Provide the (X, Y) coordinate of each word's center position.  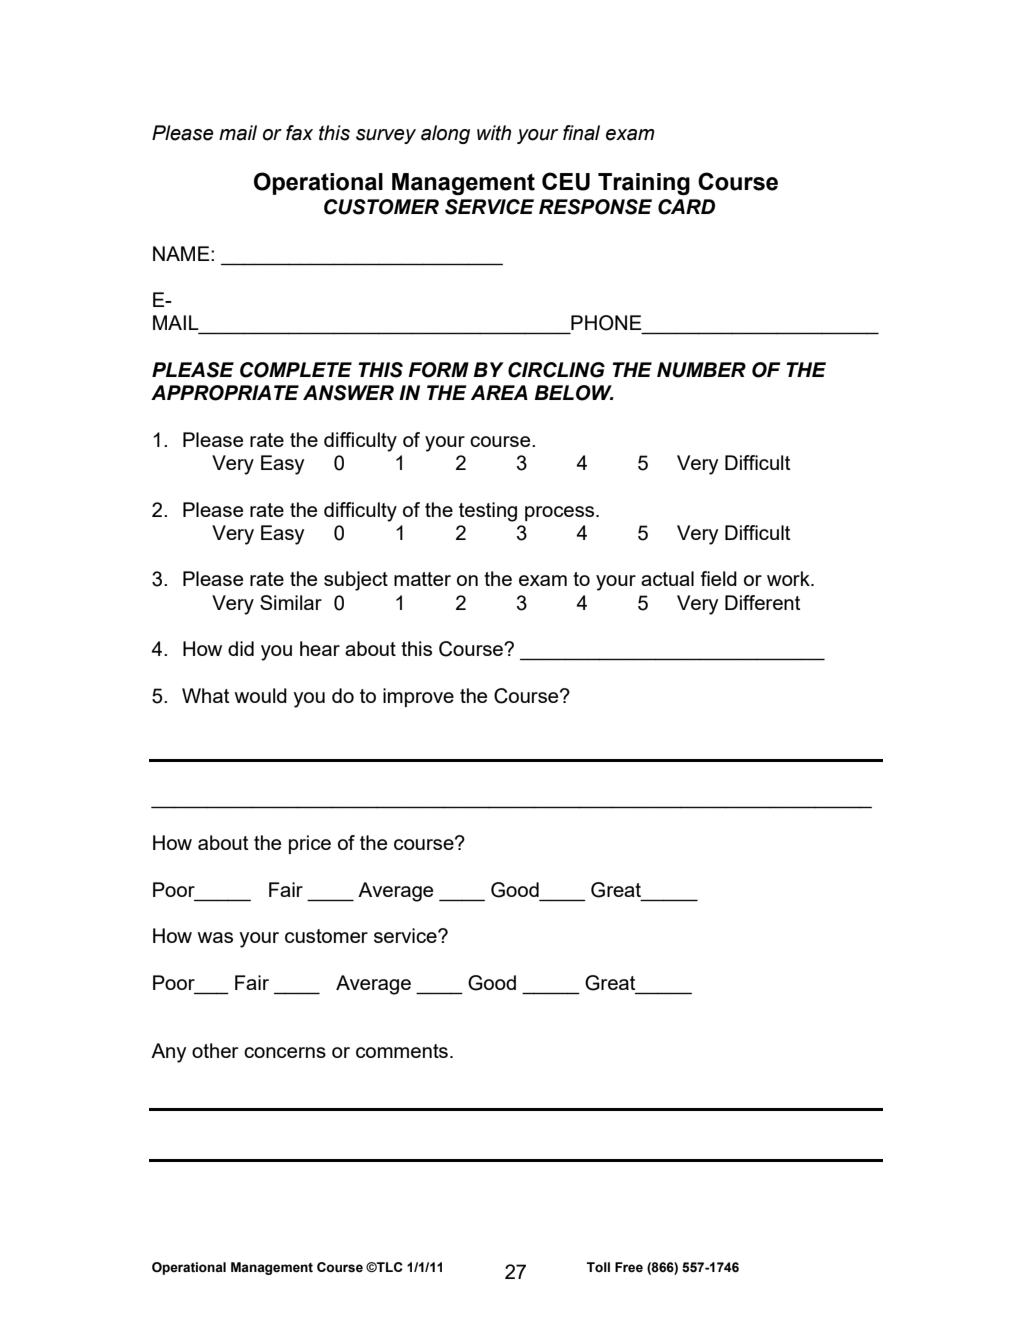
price (310, 844)
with (494, 133)
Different (762, 602)
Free (629, 1267)
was (215, 937)
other (215, 1050)
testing (488, 512)
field (719, 578)
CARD (686, 207)
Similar (291, 602)
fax (299, 133)
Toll (598, 1267)
